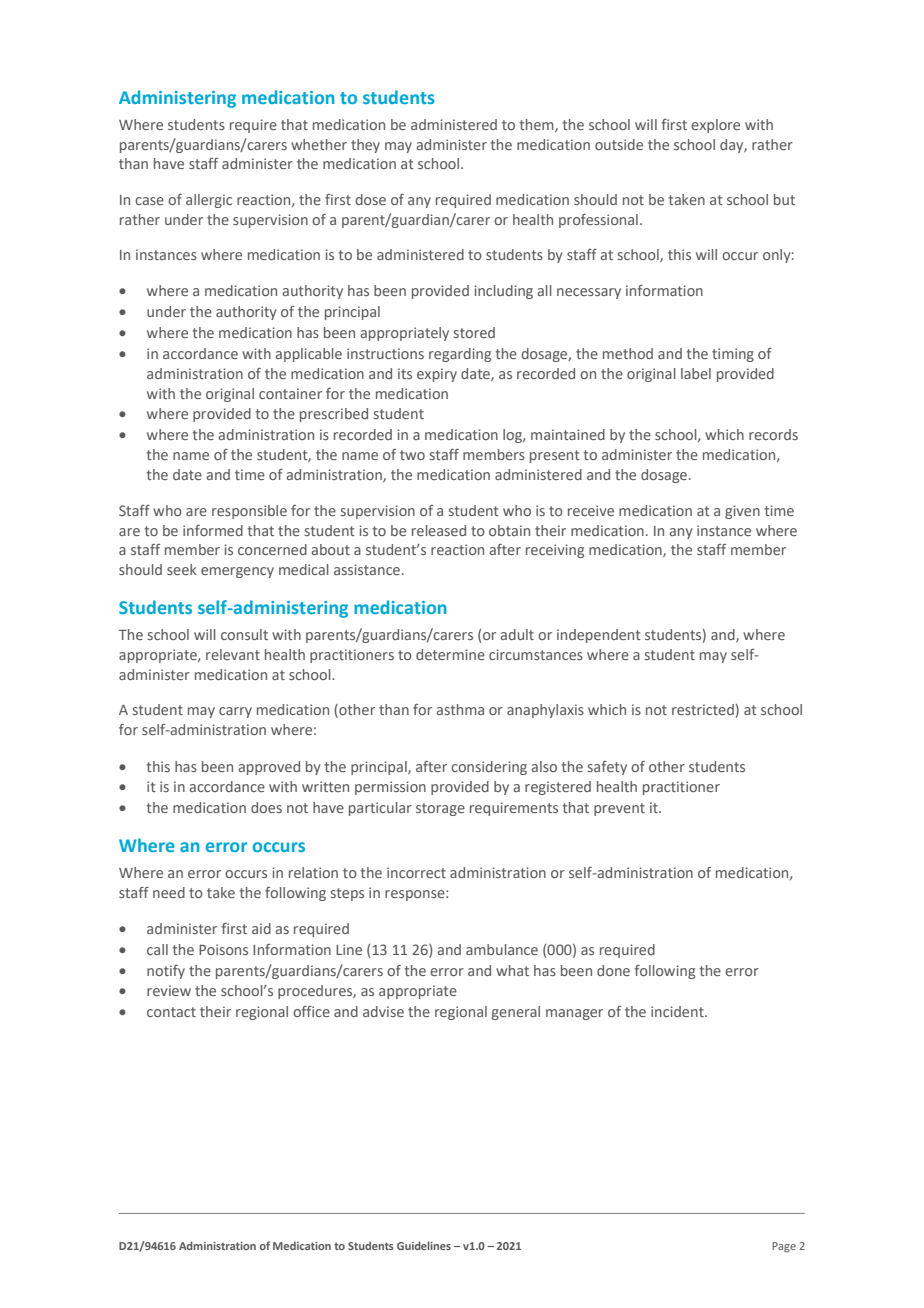 This document has width=924, height=1308. Describe the element at coordinates (235, 712) in the document. I see `carry` at that location.
